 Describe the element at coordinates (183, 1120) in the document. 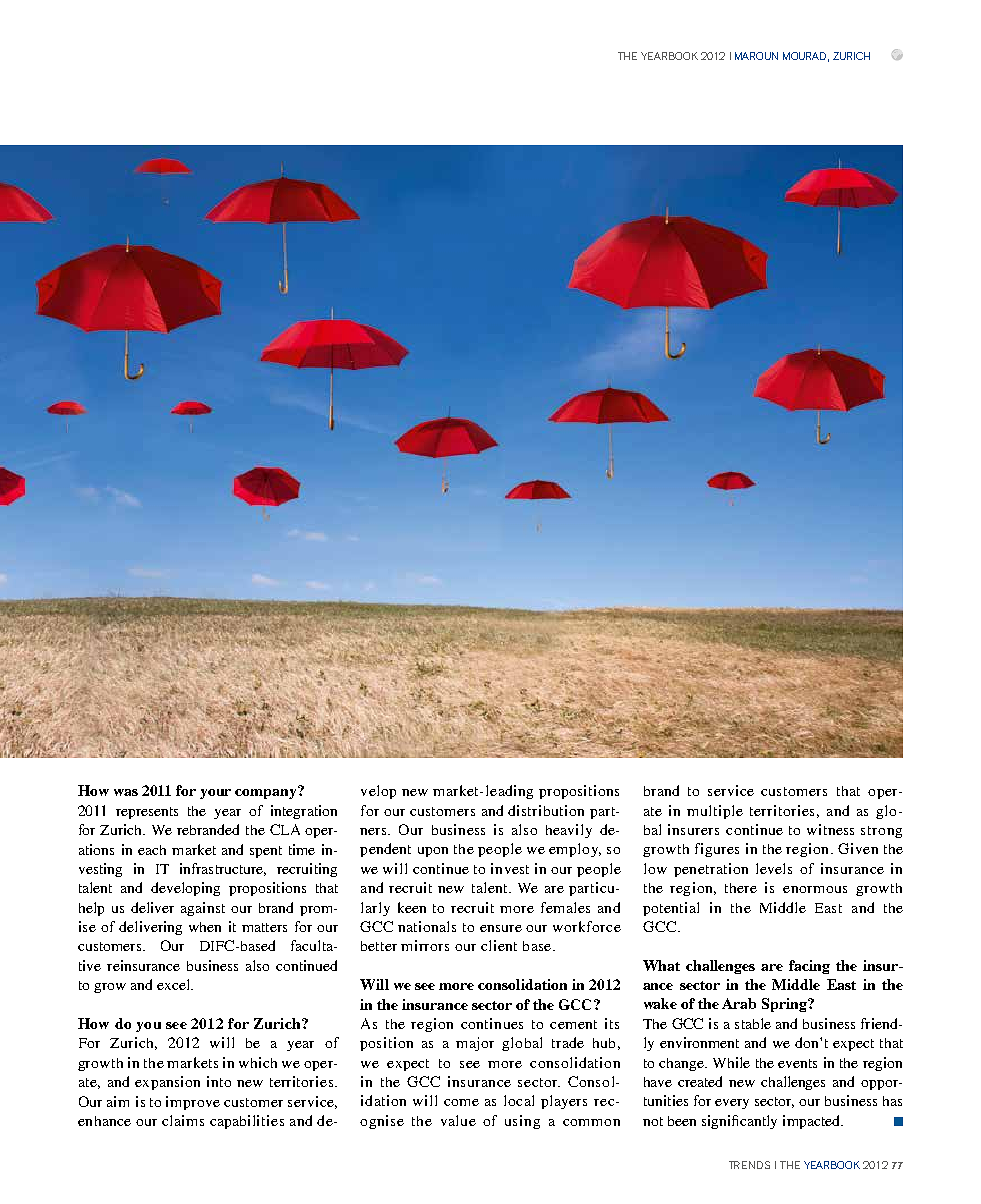

I see `claims` at that location.
